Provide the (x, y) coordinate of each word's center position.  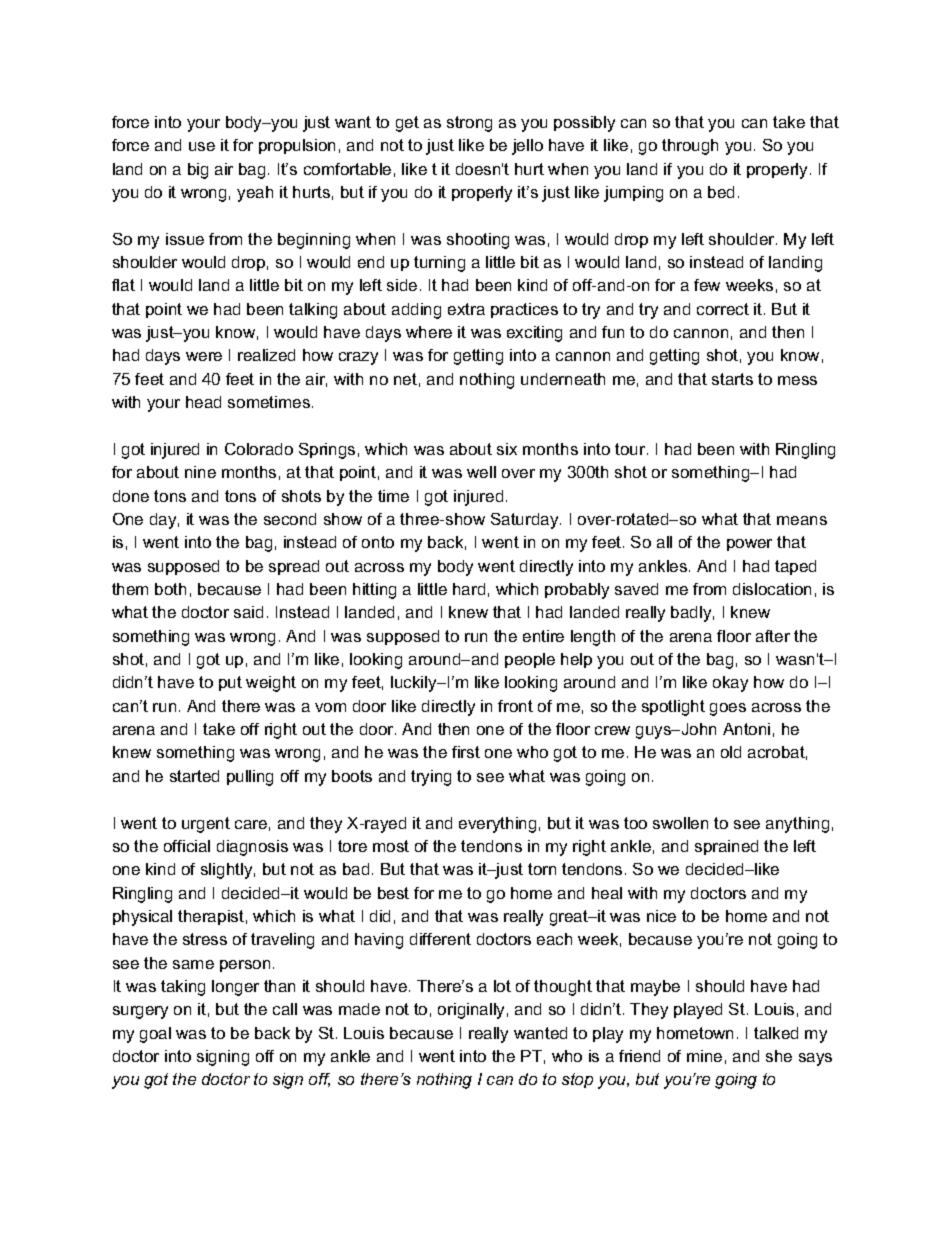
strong (469, 124)
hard (469, 589)
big (198, 171)
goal (155, 1035)
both (170, 589)
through (690, 147)
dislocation (772, 589)
